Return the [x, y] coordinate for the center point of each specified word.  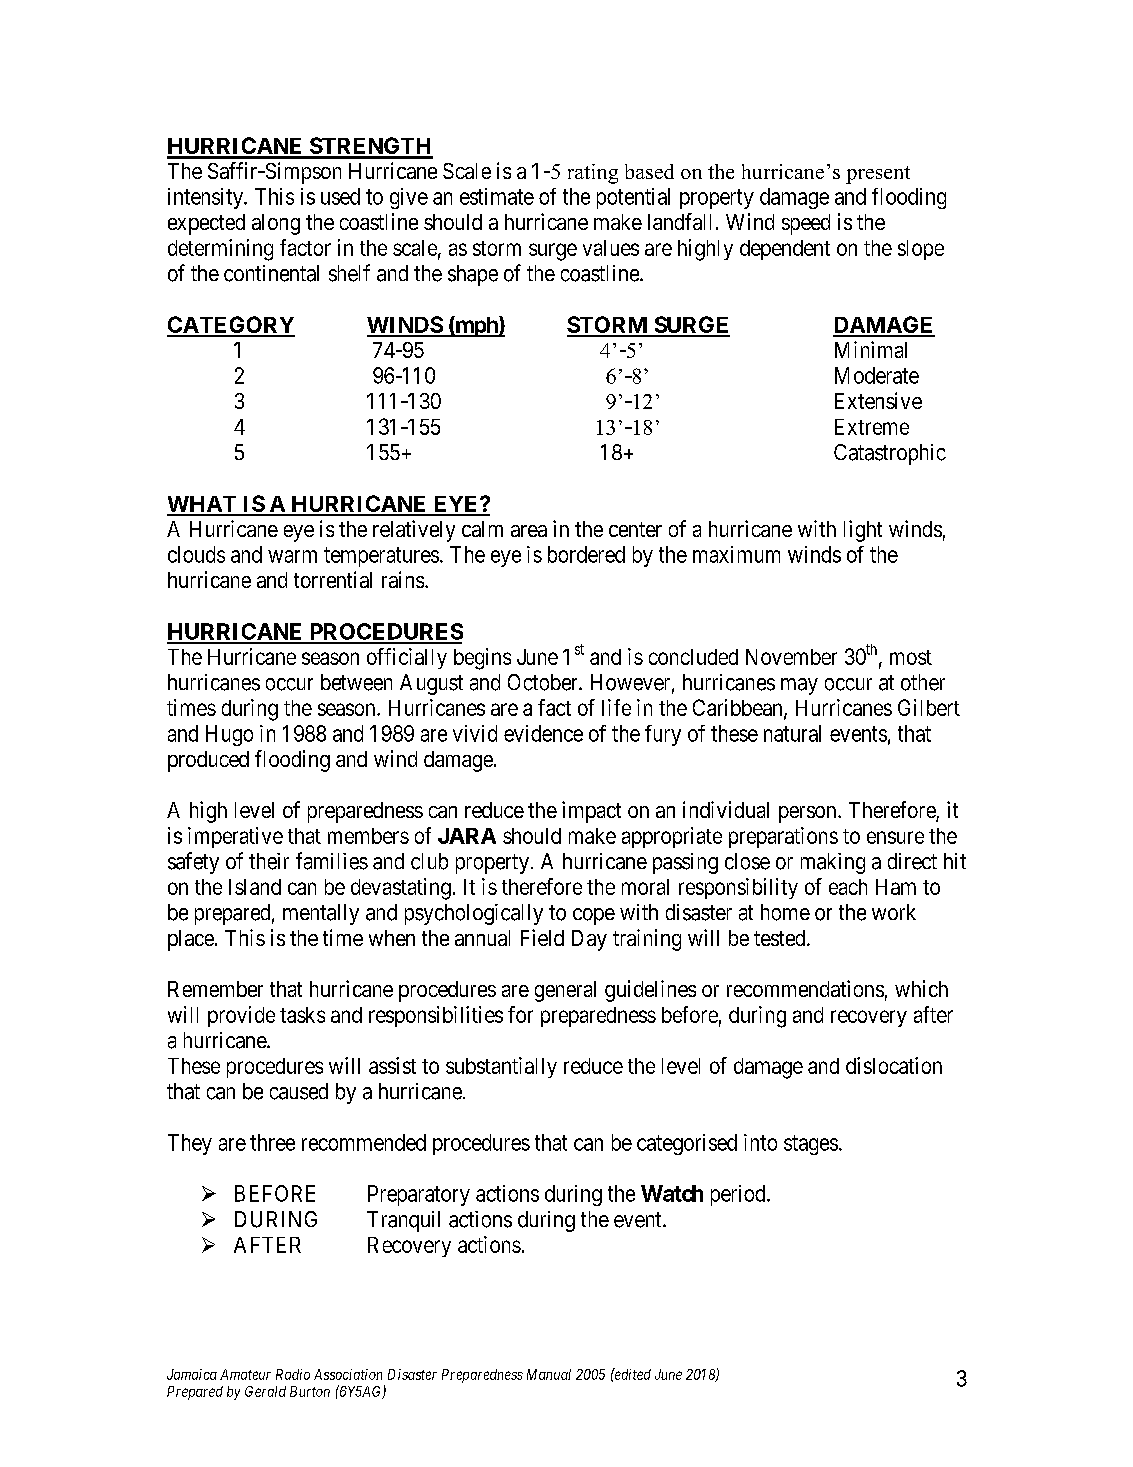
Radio [293, 1374]
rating [593, 174]
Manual [549, 1374]
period [739, 1195]
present [878, 175]
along [276, 224]
